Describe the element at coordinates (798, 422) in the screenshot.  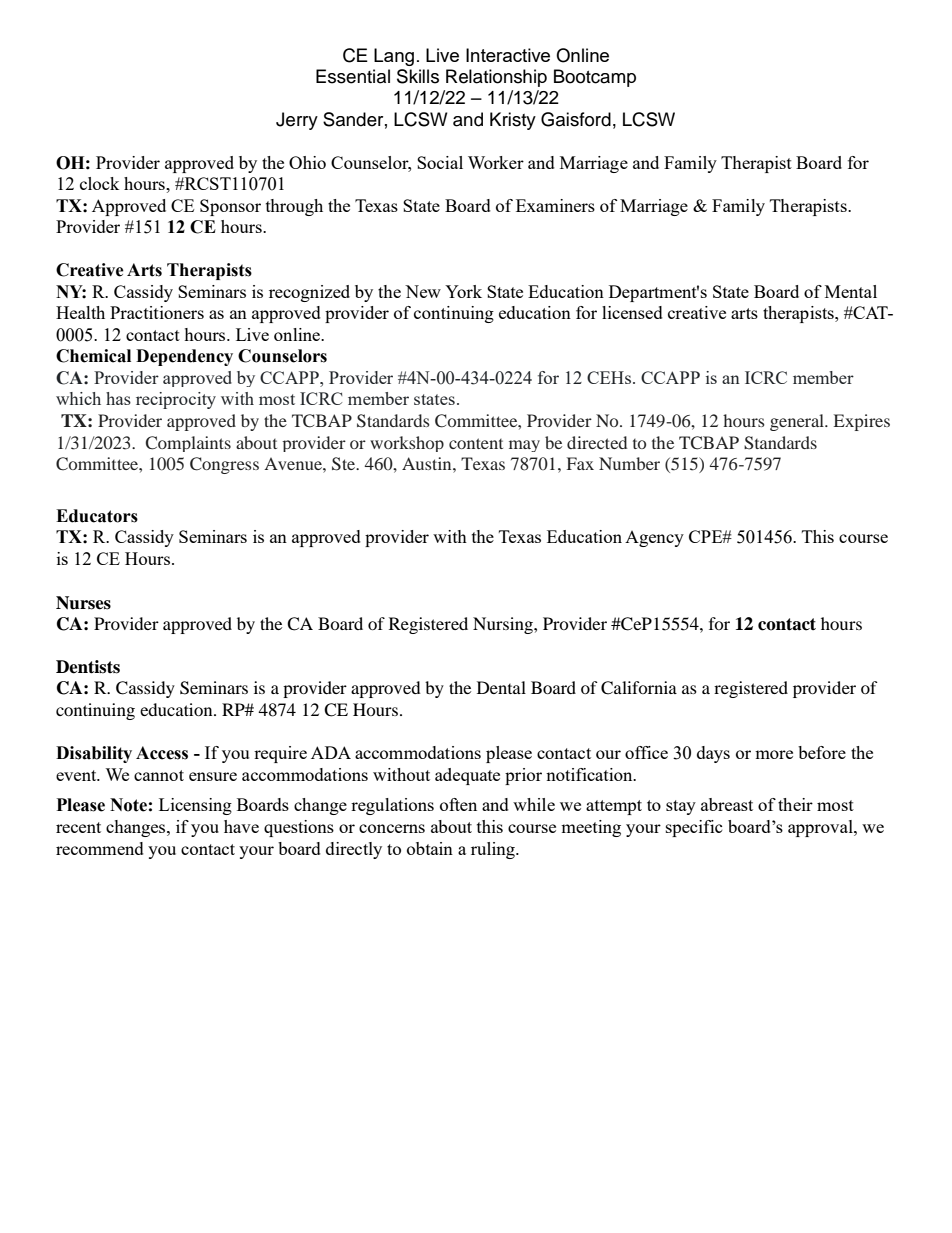
I see `general` at that location.
